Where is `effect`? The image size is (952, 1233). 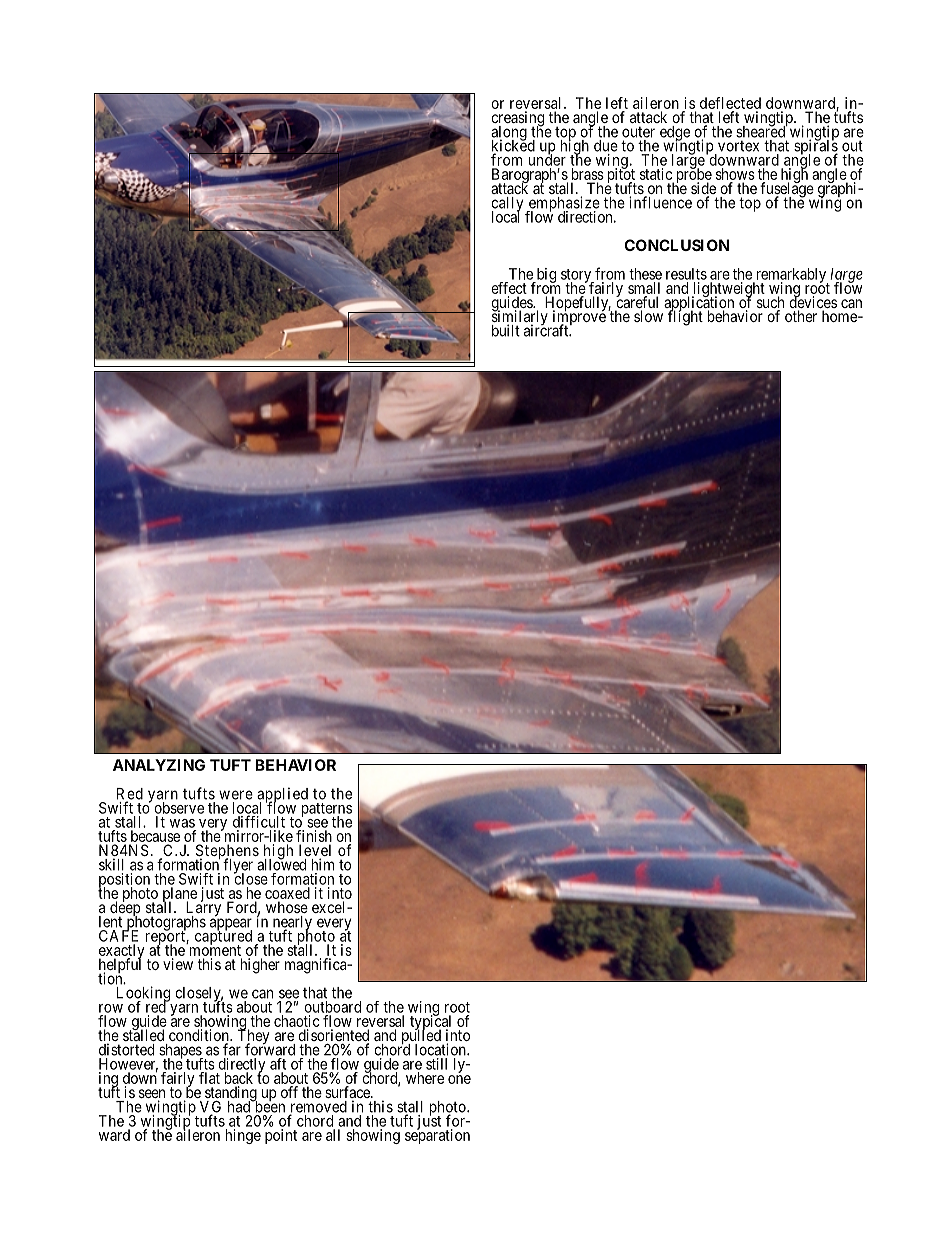
effect is located at coordinates (509, 288).
